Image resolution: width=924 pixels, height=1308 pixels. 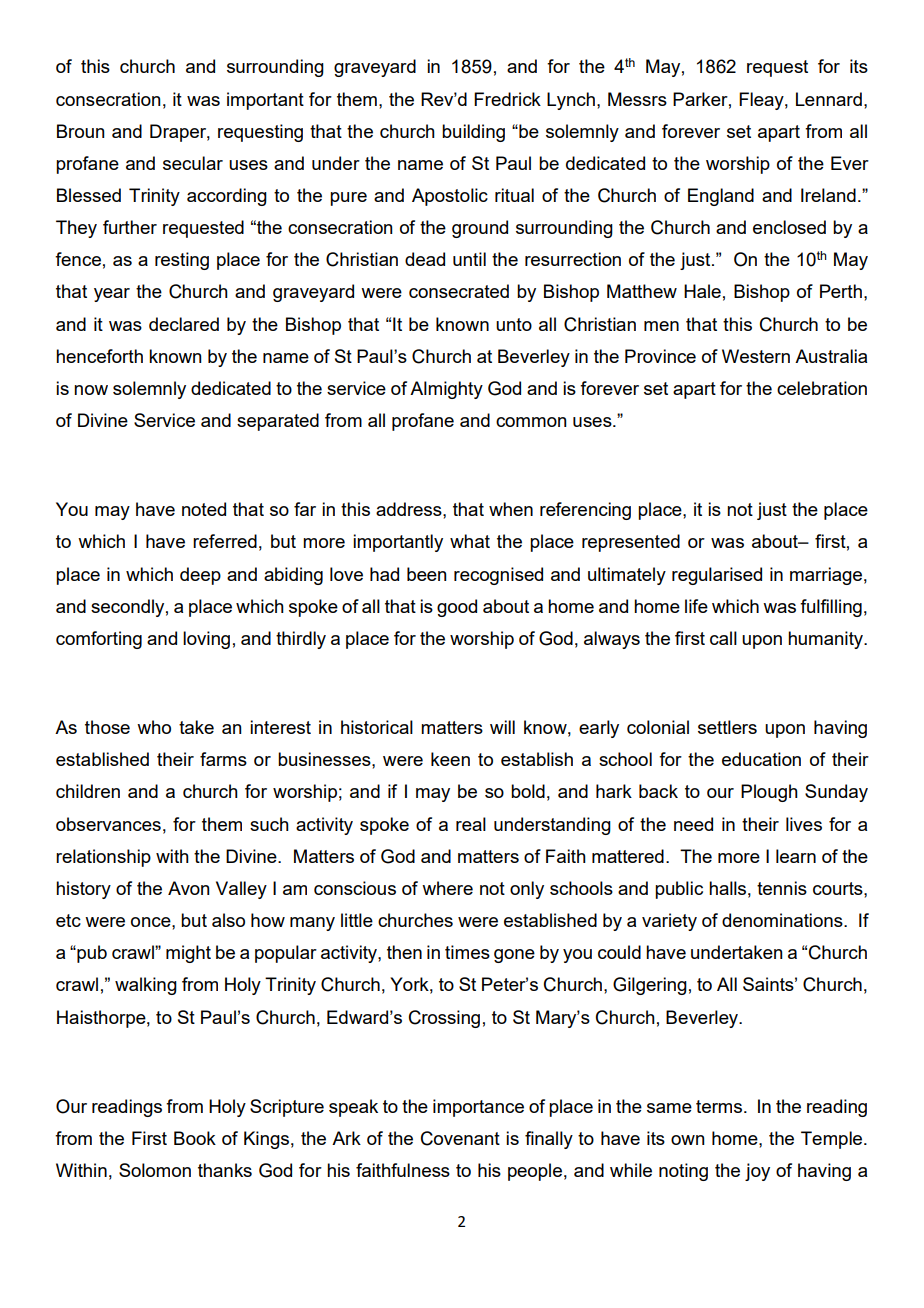 What do you see at coordinates (757, 1172) in the screenshot?
I see `joy` at bounding box center [757, 1172].
